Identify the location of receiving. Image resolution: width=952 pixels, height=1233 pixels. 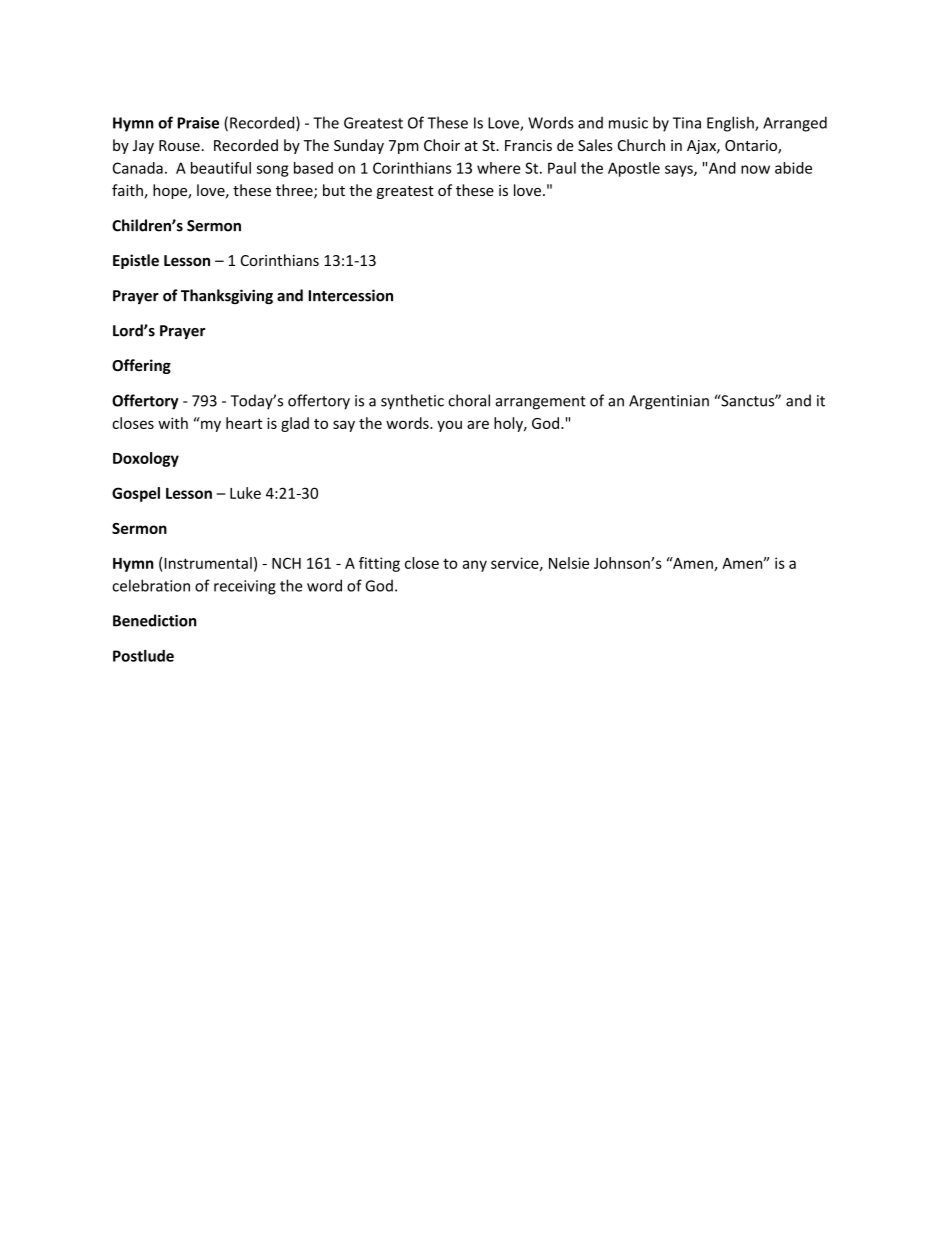
(245, 587).
